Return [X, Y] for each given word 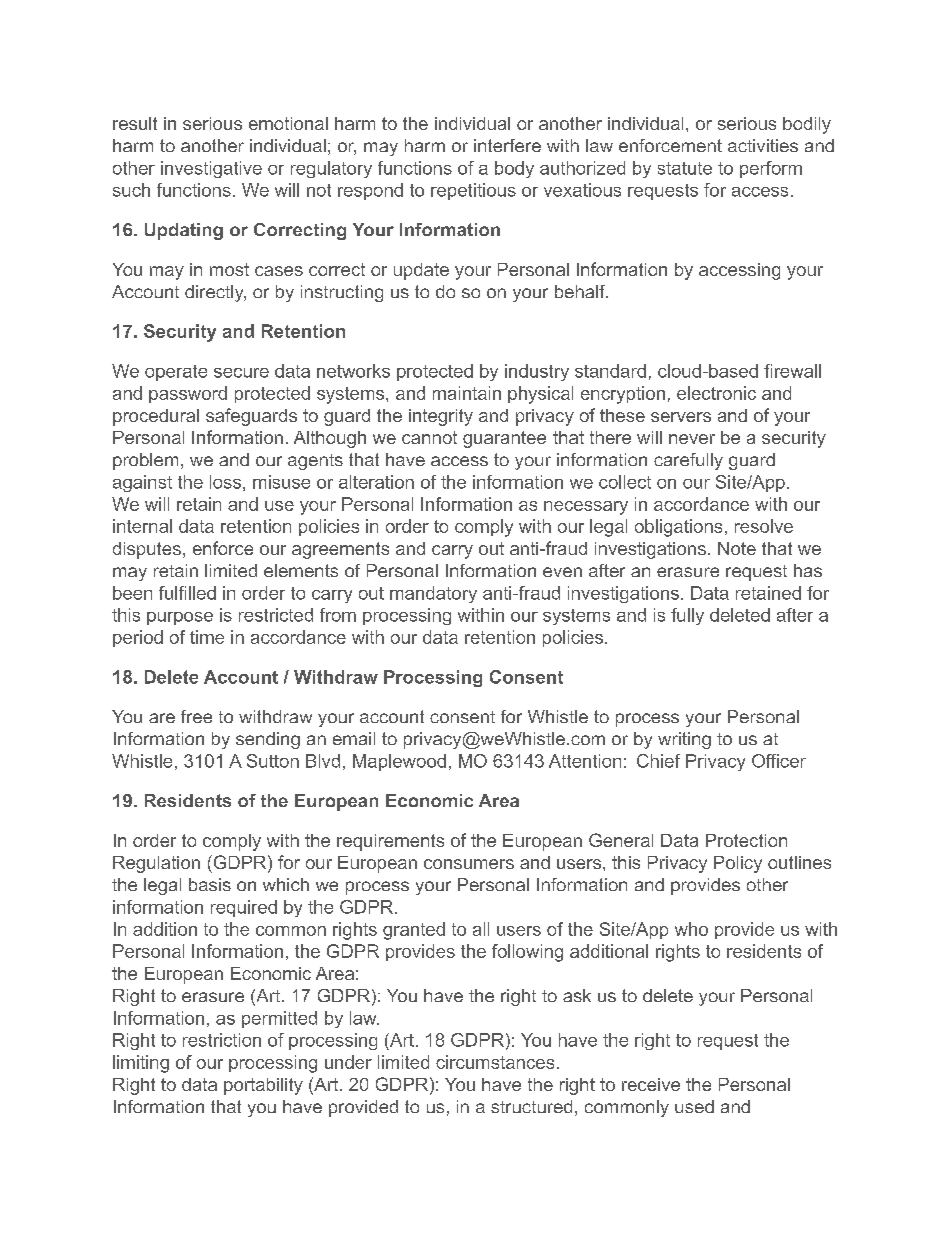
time [207, 637]
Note [737, 548]
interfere [507, 145]
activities [763, 145]
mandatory [433, 594]
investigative [211, 169]
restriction [222, 1040]
